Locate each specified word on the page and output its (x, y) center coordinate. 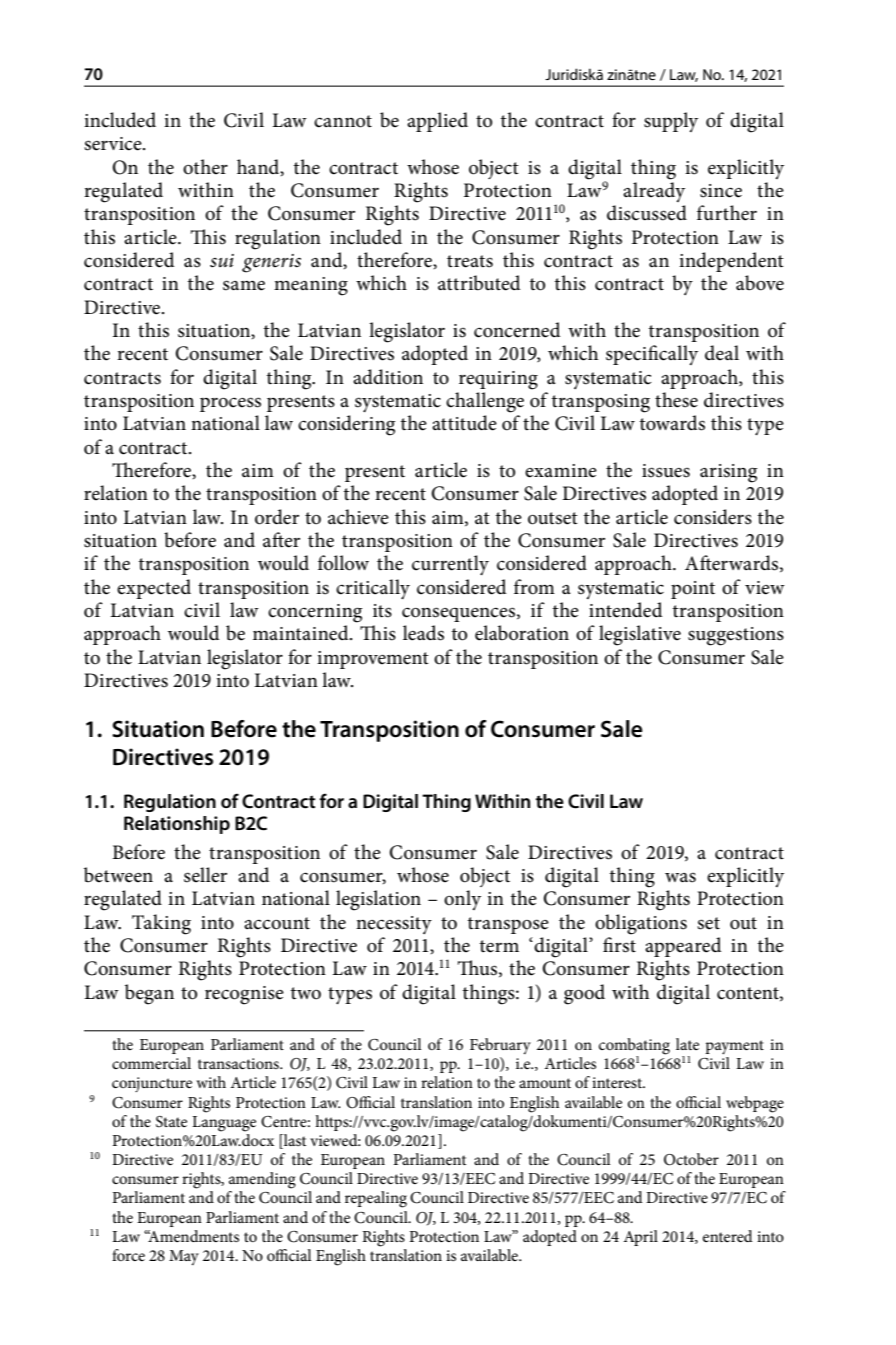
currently (450, 565)
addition (388, 377)
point (693, 590)
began (149, 994)
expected (154, 589)
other (205, 167)
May (184, 1257)
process (230, 404)
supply (671, 122)
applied (437, 122)
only (462, 900)
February (500, 1046)
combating (634, 1047)
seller (205, 875)
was (680, 877)
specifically (652, 355)
